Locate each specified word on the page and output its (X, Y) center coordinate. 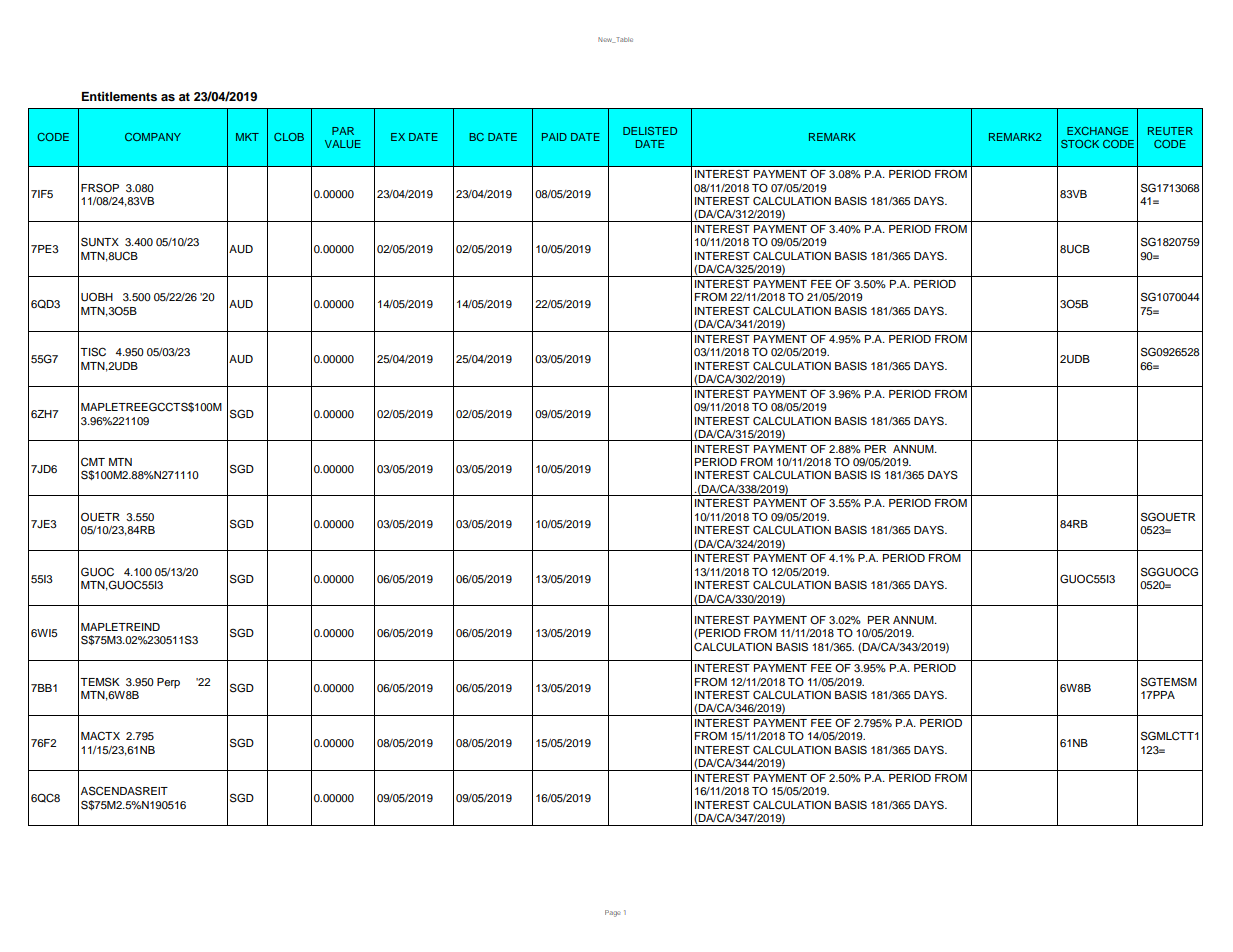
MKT (247, 137)
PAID (554, 137)
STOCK (1080, 144)
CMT (93, 462)
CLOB (289, 137)
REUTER (1170, 131)
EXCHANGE (1097, 131)
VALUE (343, 144)
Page (613, 913)
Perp (168, 683)
